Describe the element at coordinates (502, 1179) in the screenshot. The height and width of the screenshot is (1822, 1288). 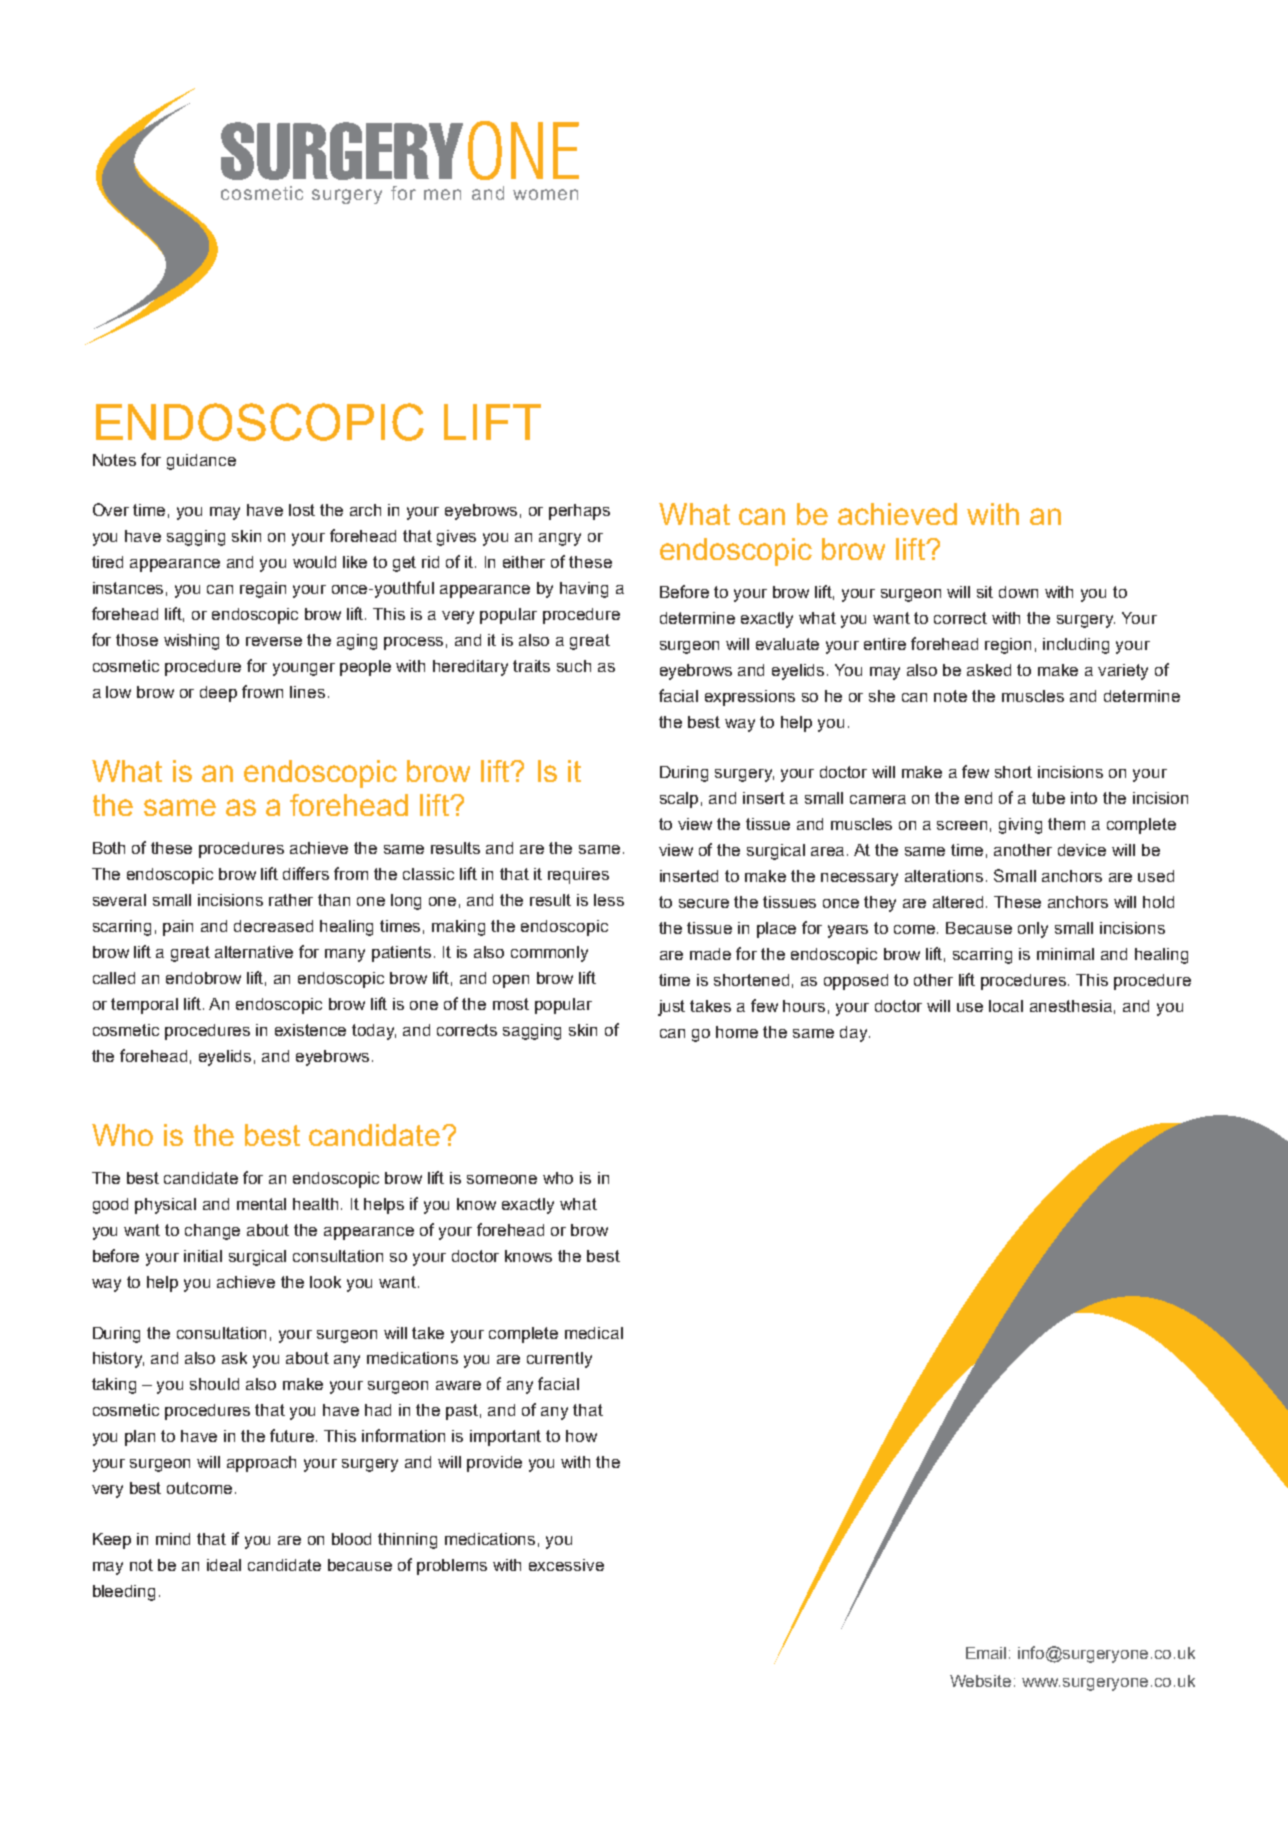
I see `someone` at that location.
